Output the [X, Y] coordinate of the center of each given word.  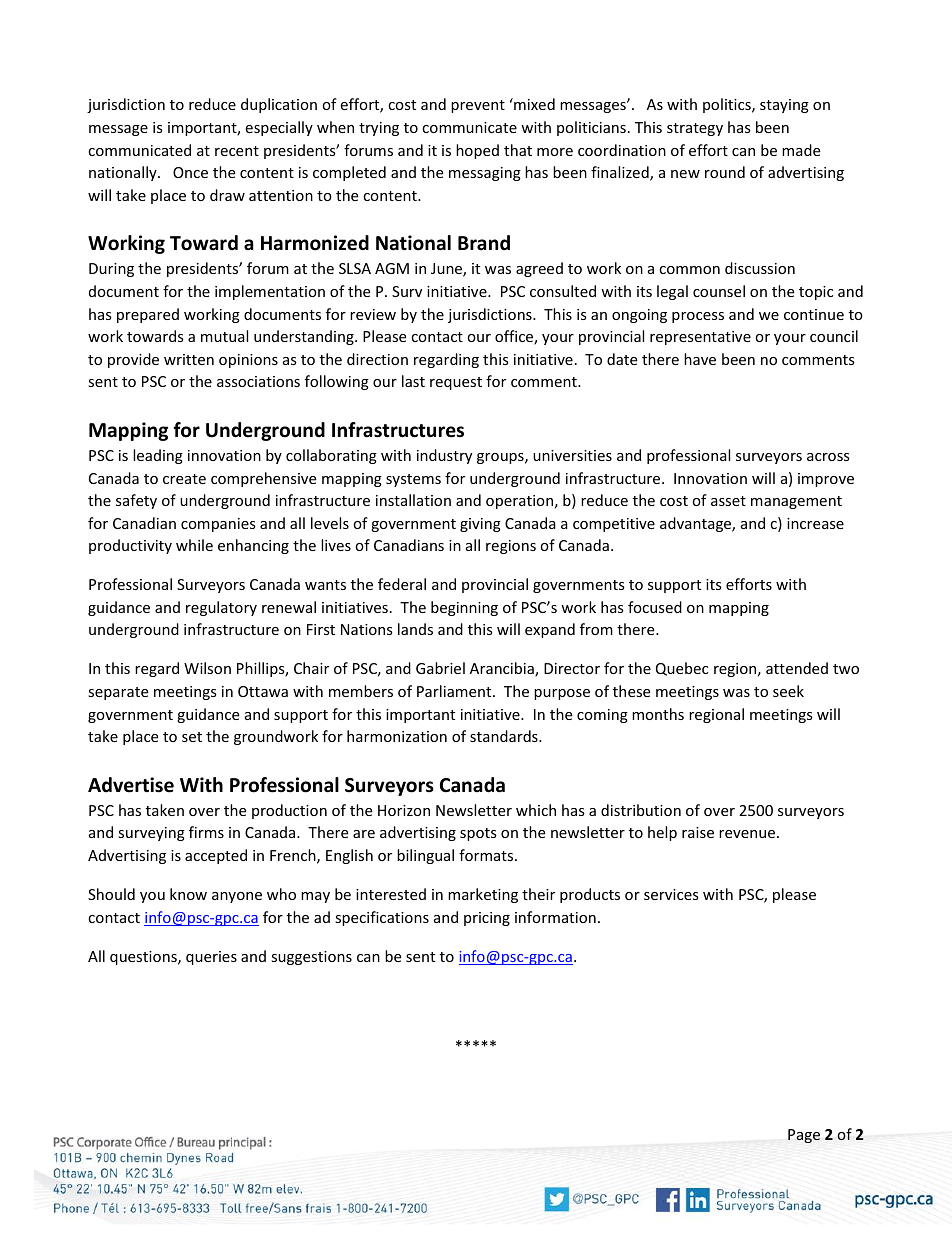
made [801, 150]
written [189, 359]
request [456, 383]
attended [797, 668]
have [700, 359]
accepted [216, 856]
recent [237, 151]
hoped [477, 151]
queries [211, 958]
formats [487, 855]
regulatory [221, 608]
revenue [747, 834]
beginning [464, 608]
